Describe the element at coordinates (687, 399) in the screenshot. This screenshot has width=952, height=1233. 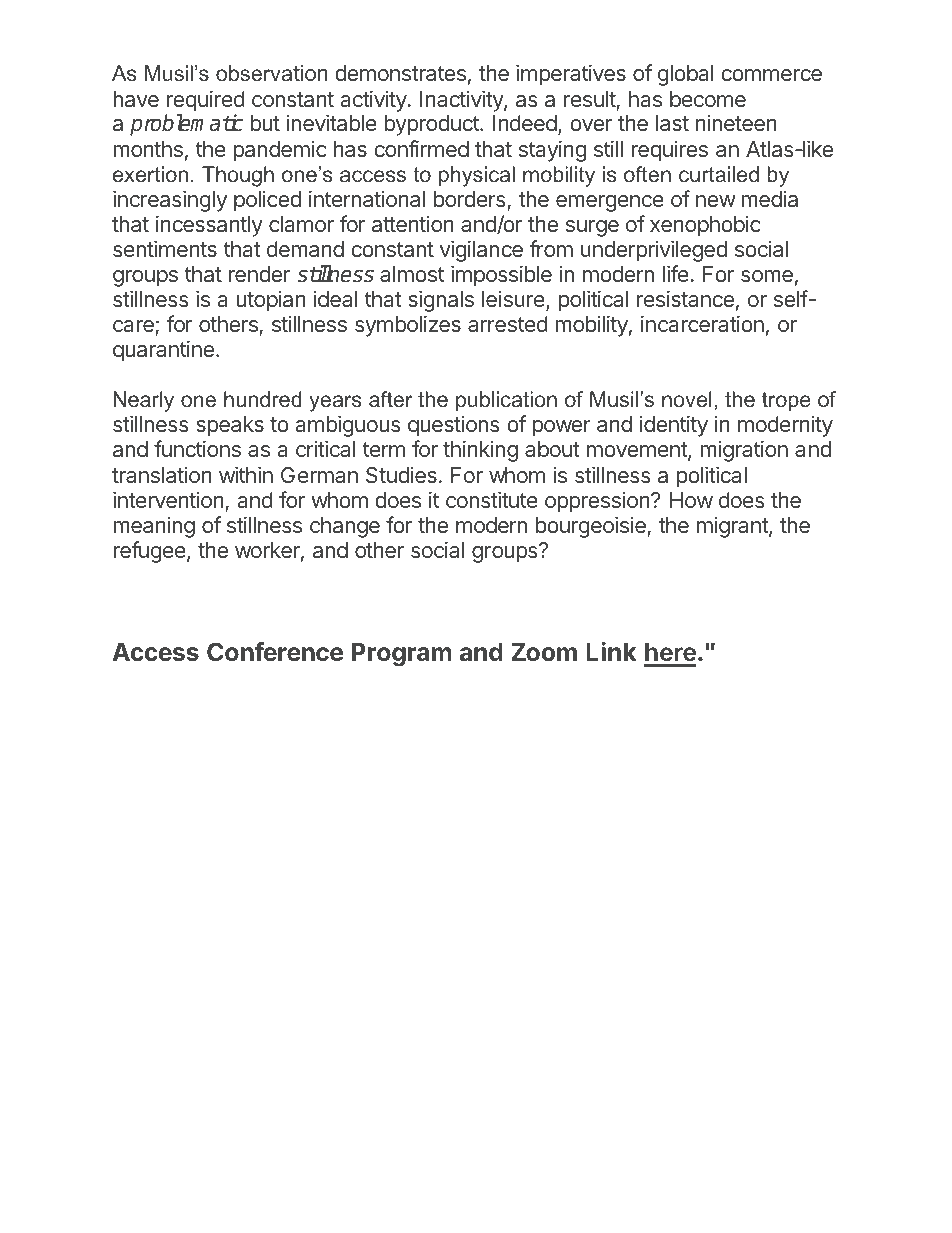
I see `novel` at that location.
